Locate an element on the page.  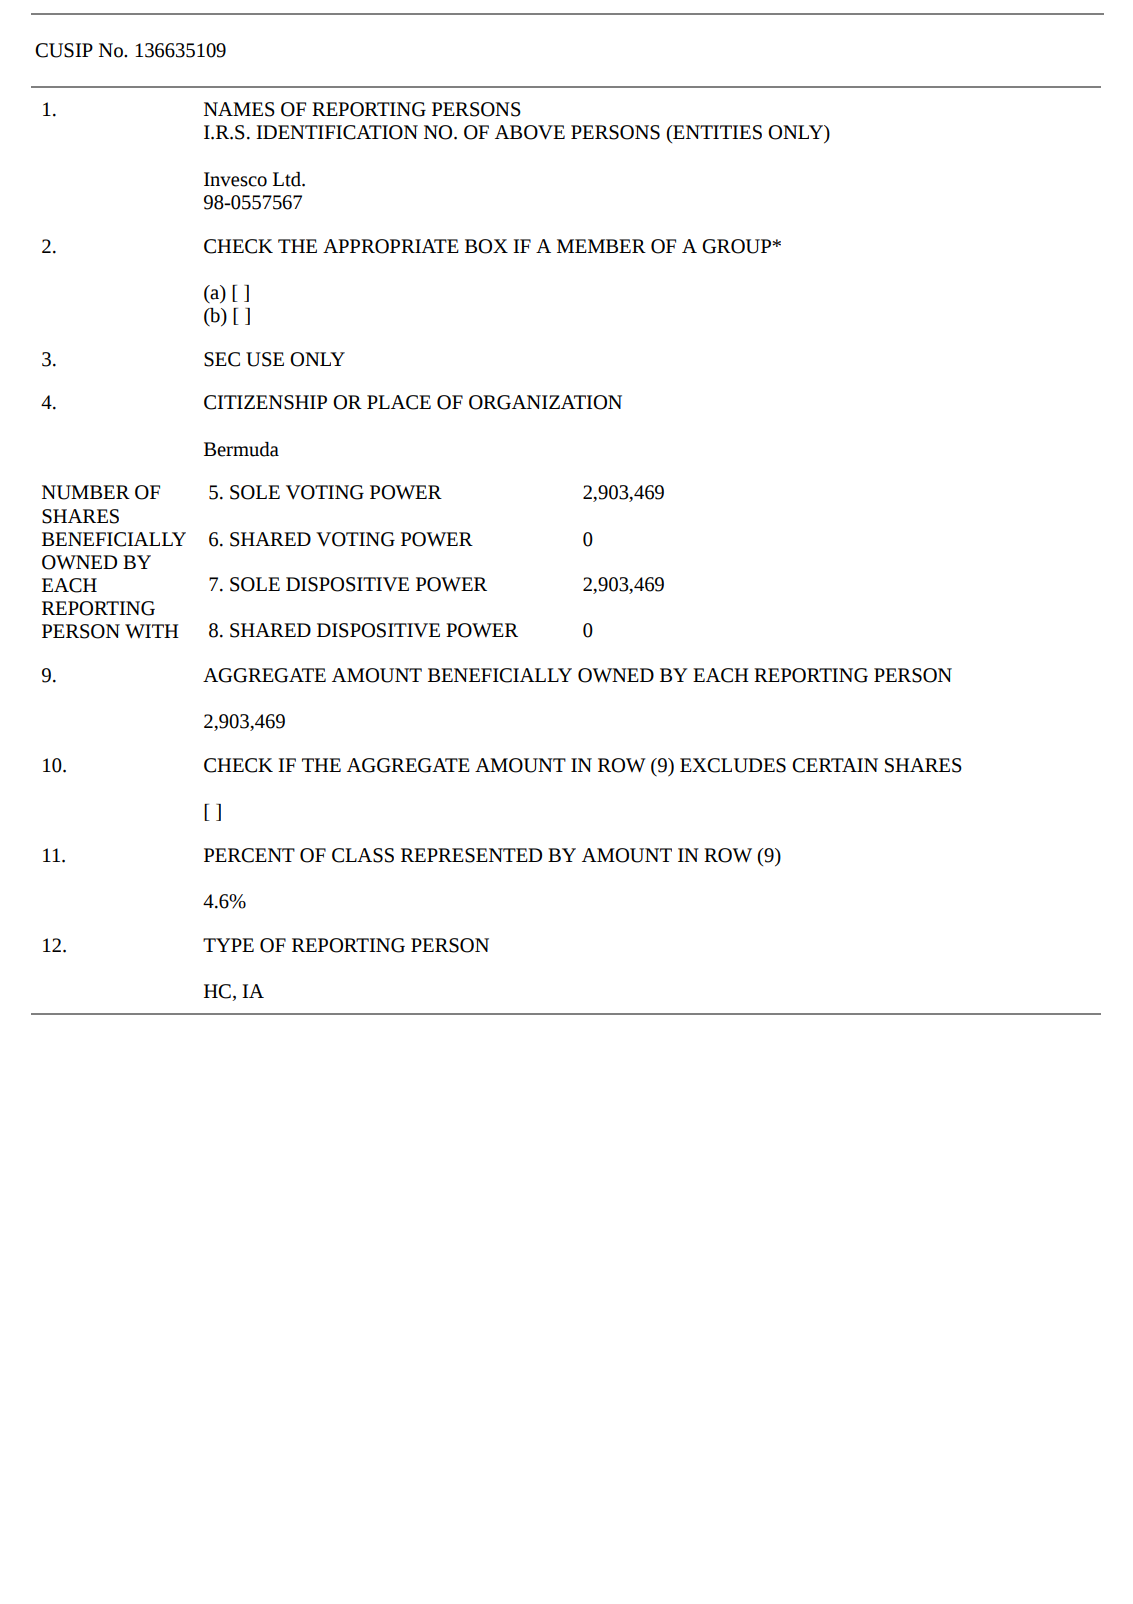
ENTITIES is located at coordinates (716, 132).
